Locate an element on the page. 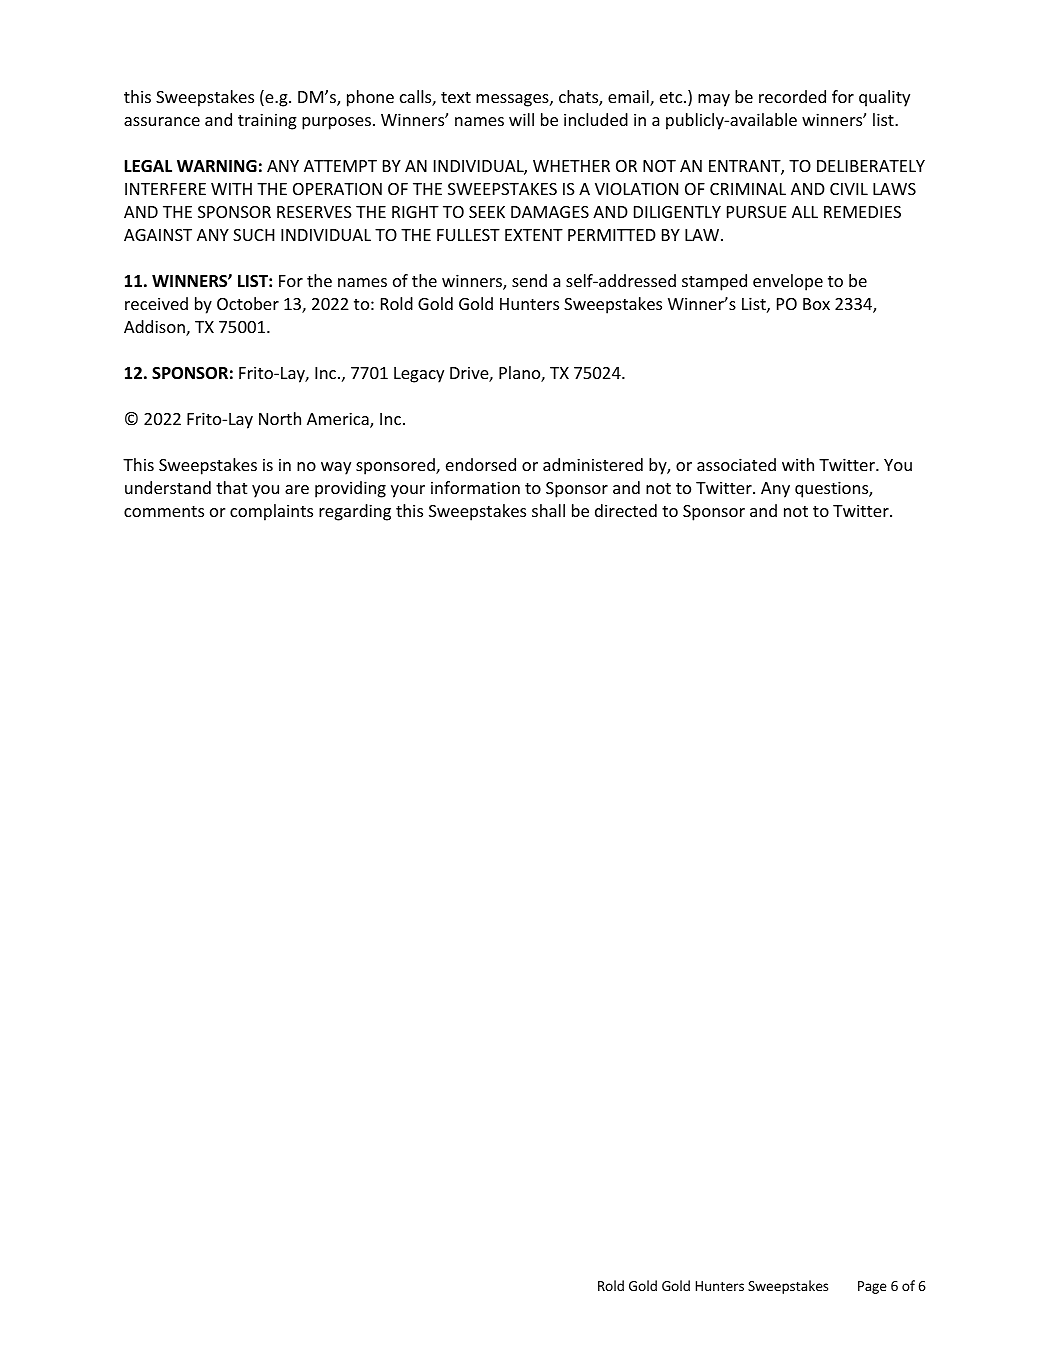  directed is located at coordinates (626, 510).
